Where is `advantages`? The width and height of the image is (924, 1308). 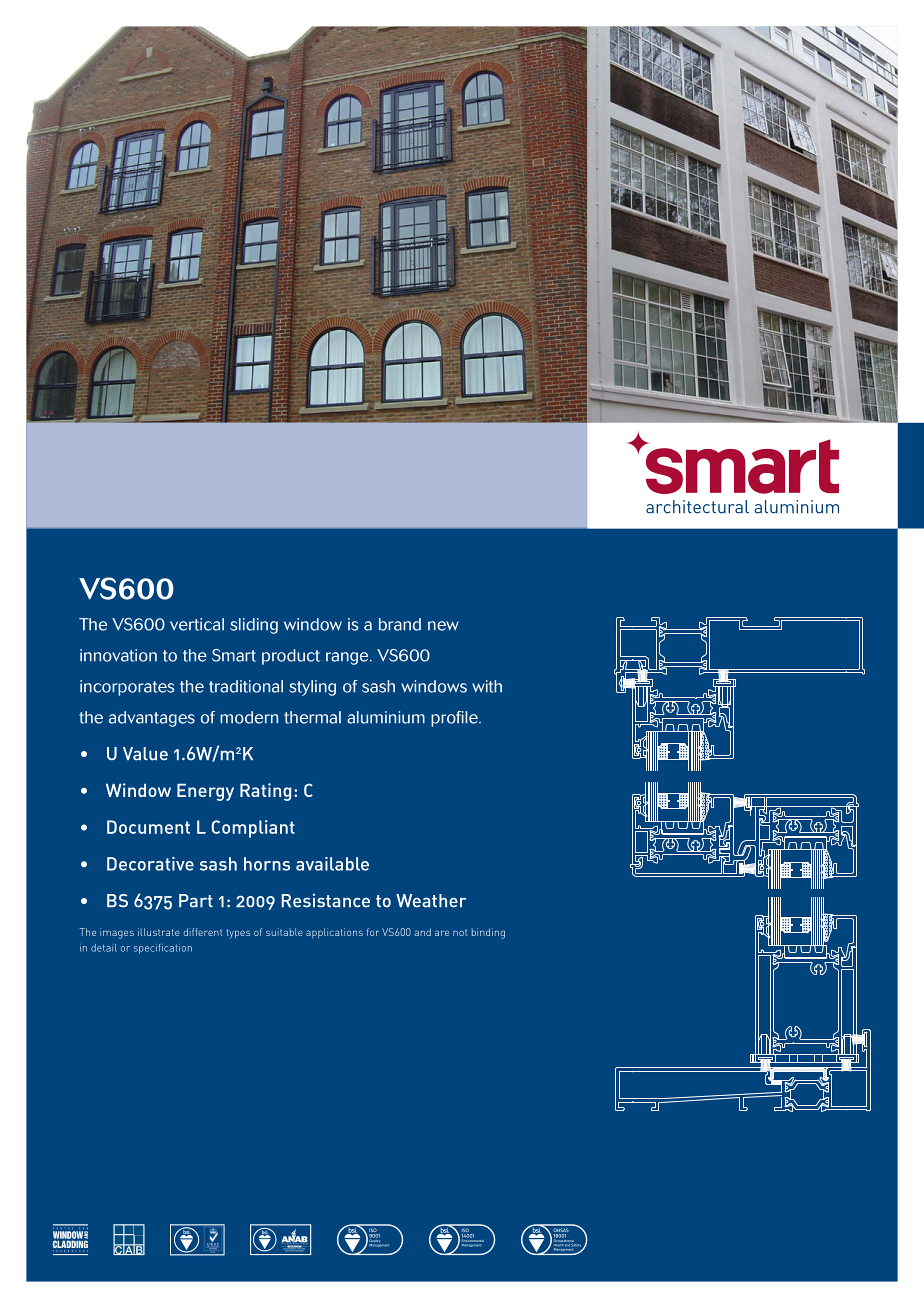
advantages is located at coordinates (152, 719).
